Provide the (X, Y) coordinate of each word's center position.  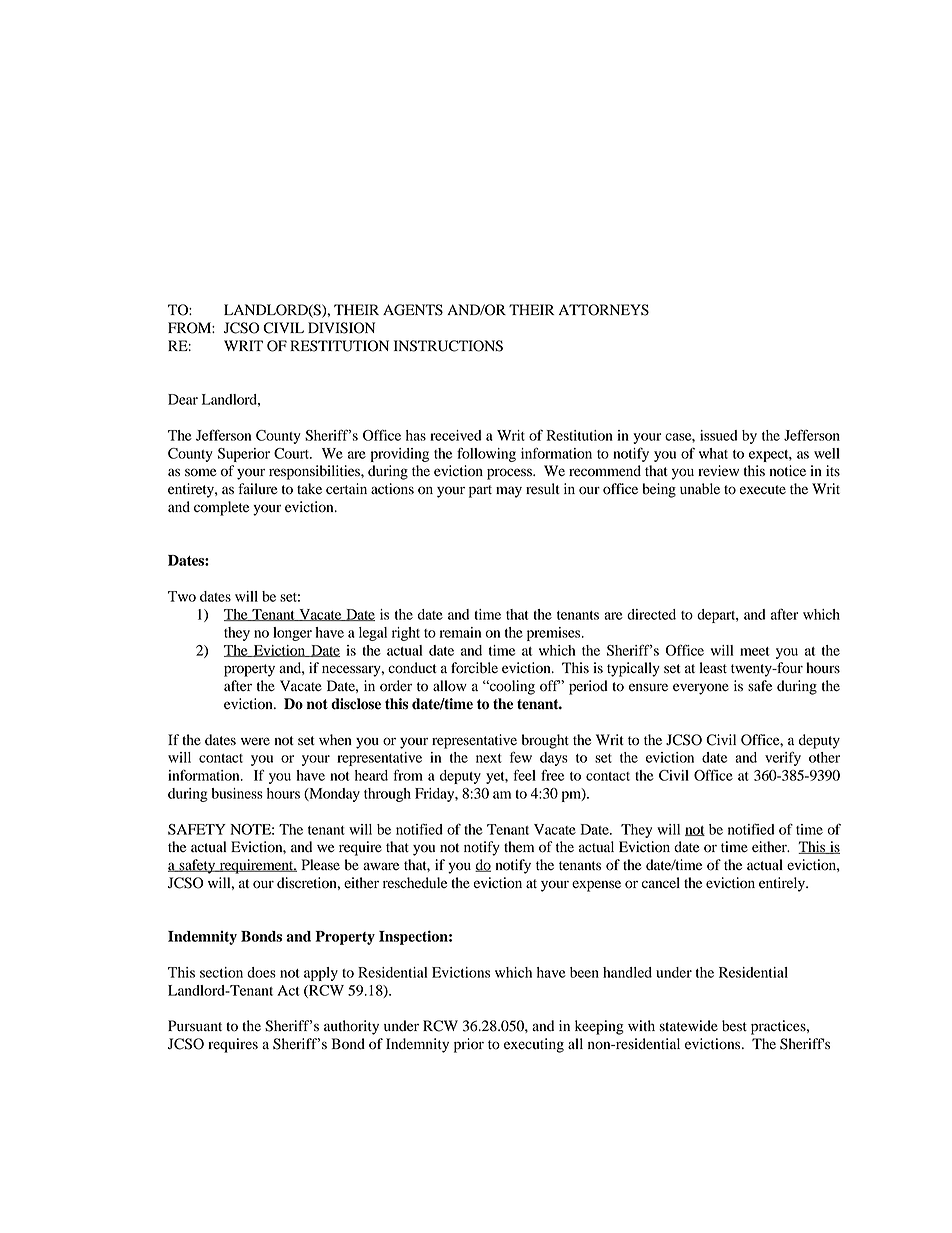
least (713, 668)
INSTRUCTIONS (448, 346)
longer (292, 634)
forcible (474, 668)
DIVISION (341, 328)
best (734, 1026)
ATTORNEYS (604, 310)
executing (534, 1045)
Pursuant (195, 1026)
